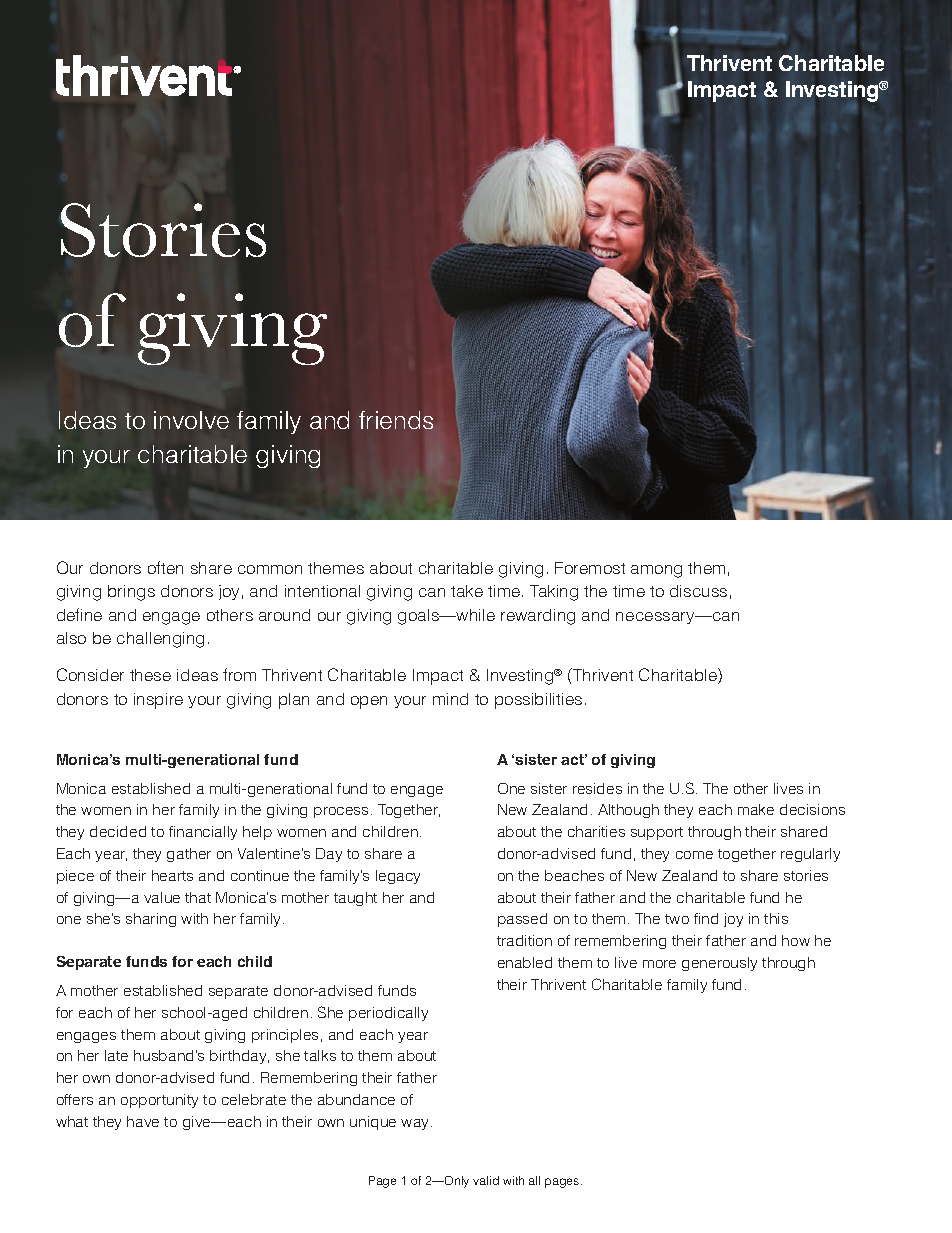 The height and width of the image is (1233, 952). What do you see at coordinates (486, 1180) in the image?
I see `valid` at bounding box center [486, 1180].
